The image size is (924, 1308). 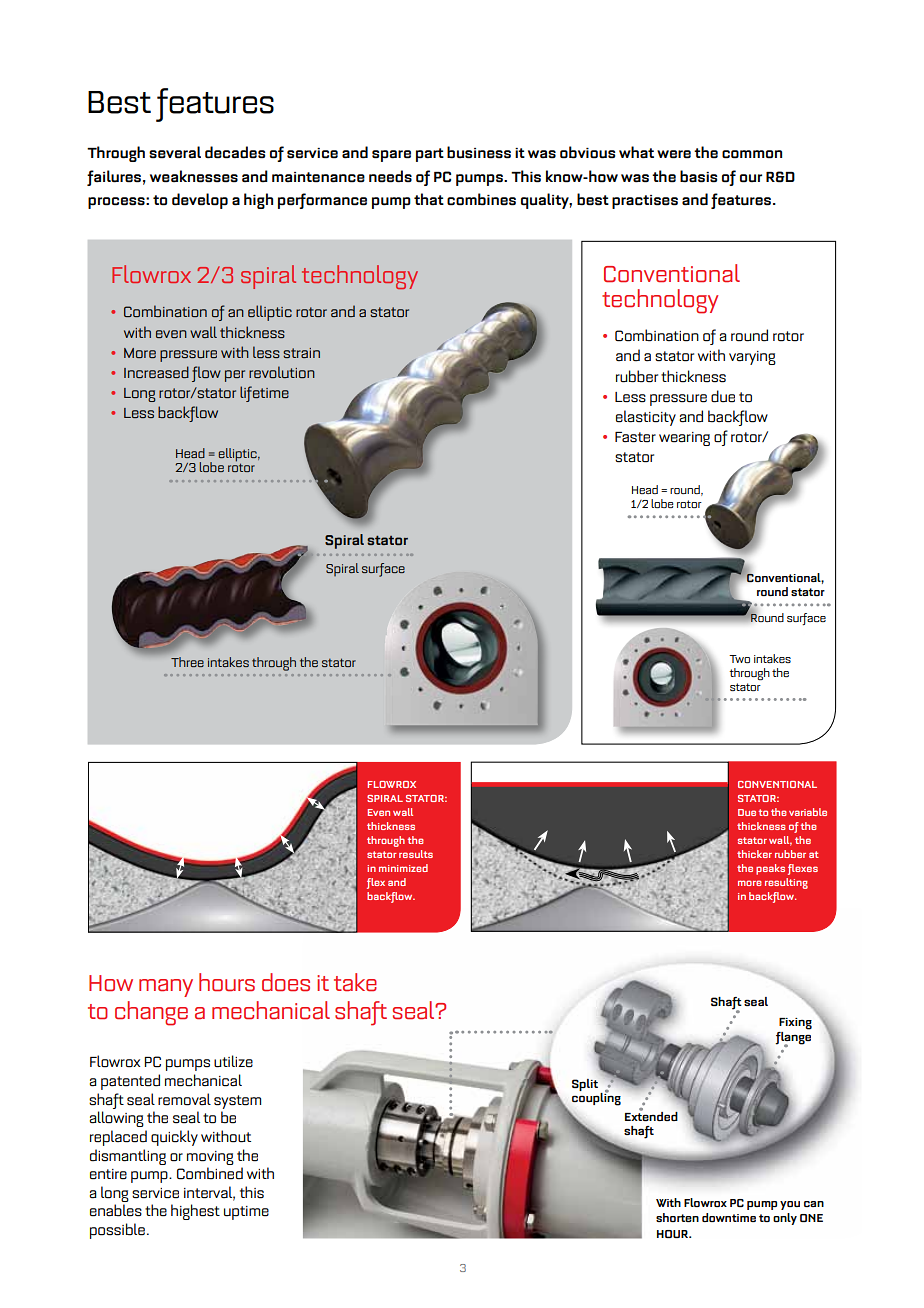 I want to click on Three, so click(x=187, y=662).
